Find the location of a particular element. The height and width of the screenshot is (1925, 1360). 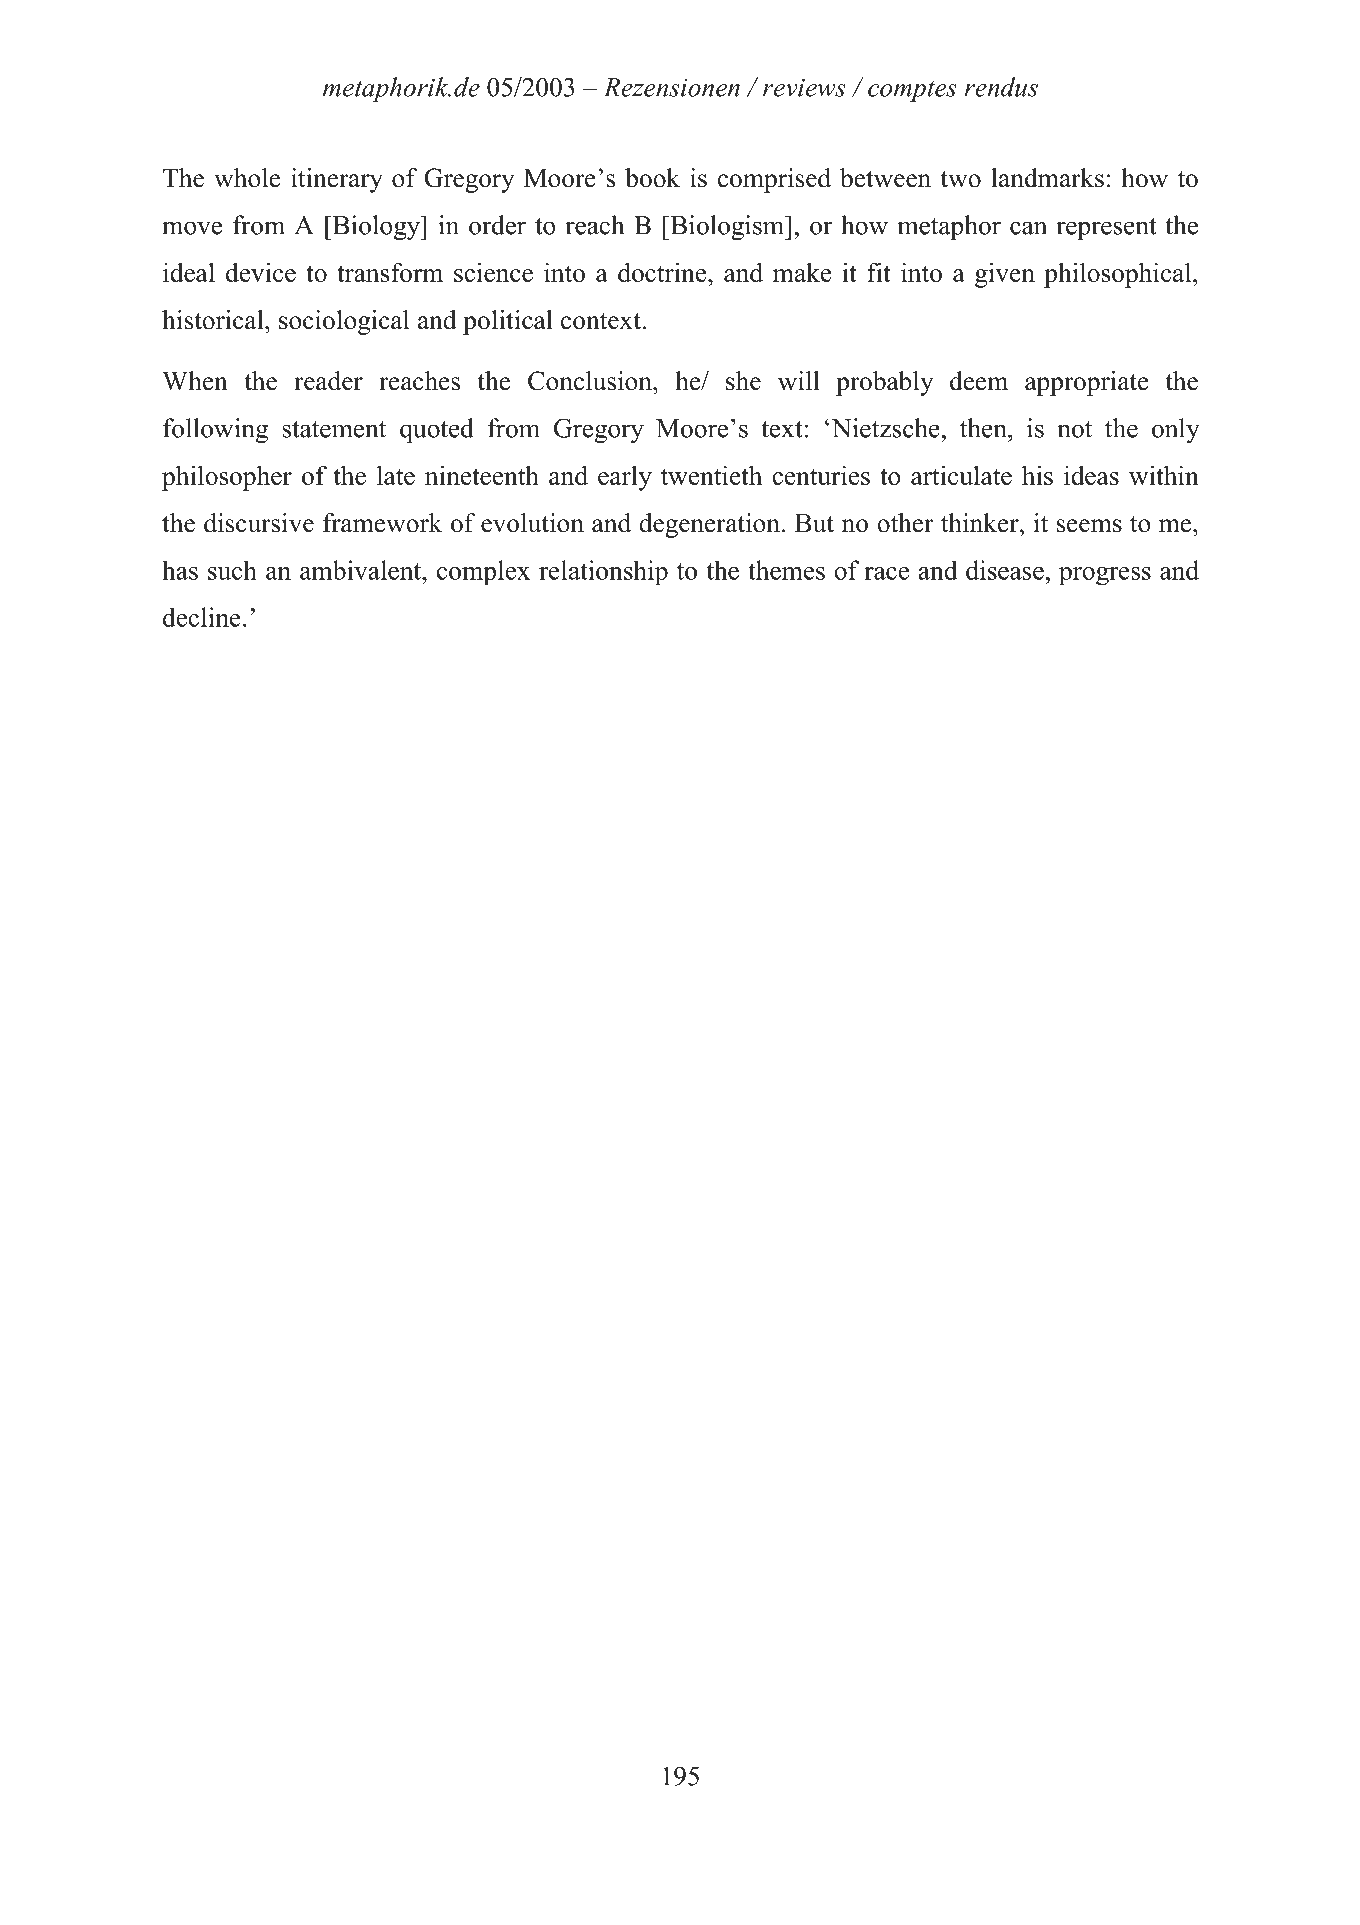

not is located at coordinates (1074, 429).
